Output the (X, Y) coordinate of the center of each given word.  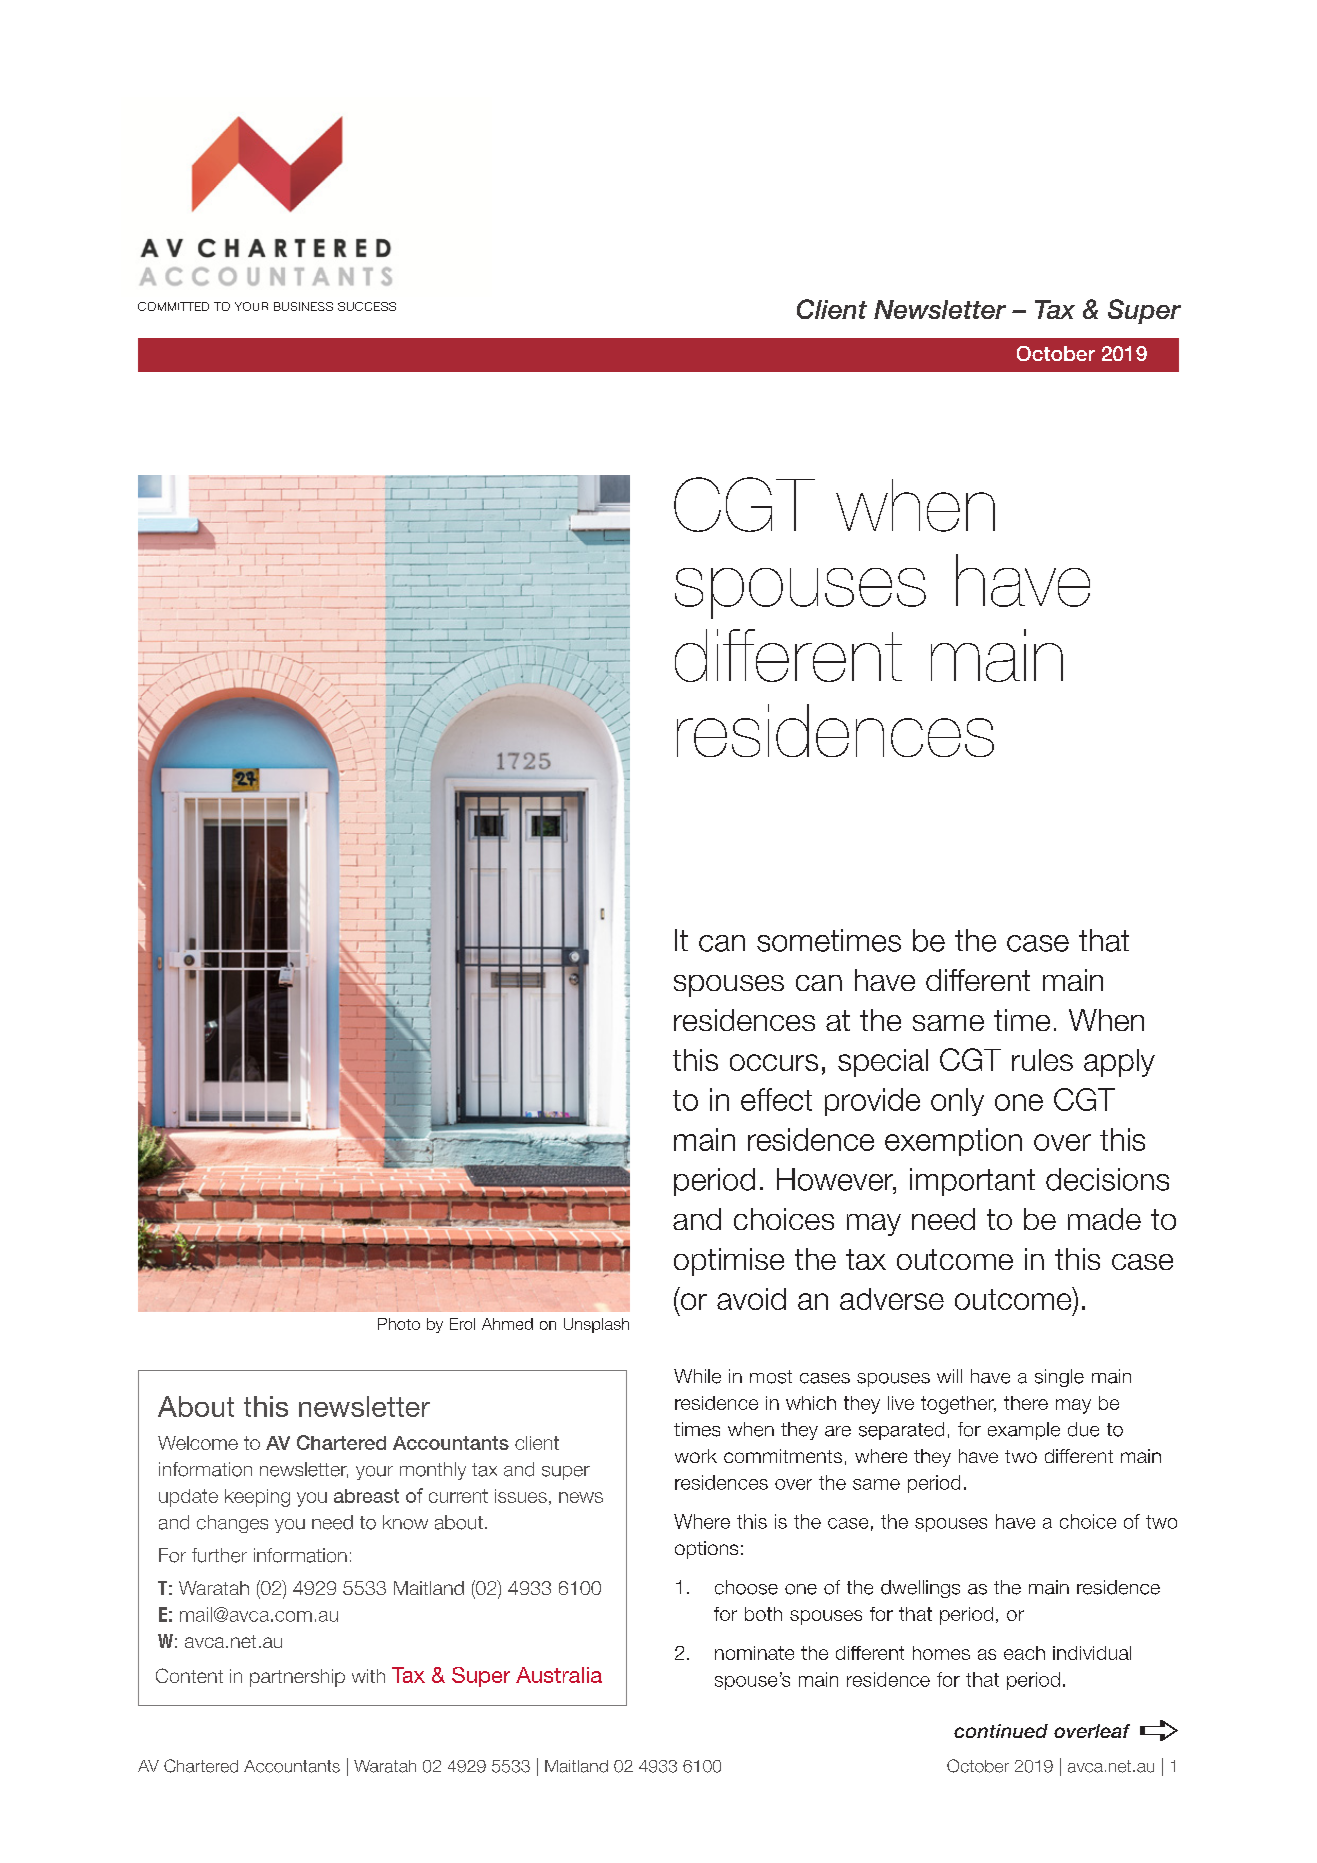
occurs (774, 1062)
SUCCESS (367, 306)
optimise (729, 1262)
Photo (399, 1324)
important (972, 1182)
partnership (297, 1678)
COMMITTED (173, 306)
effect (776, 1099)
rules (1042, 1060)
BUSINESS (303, 306)
